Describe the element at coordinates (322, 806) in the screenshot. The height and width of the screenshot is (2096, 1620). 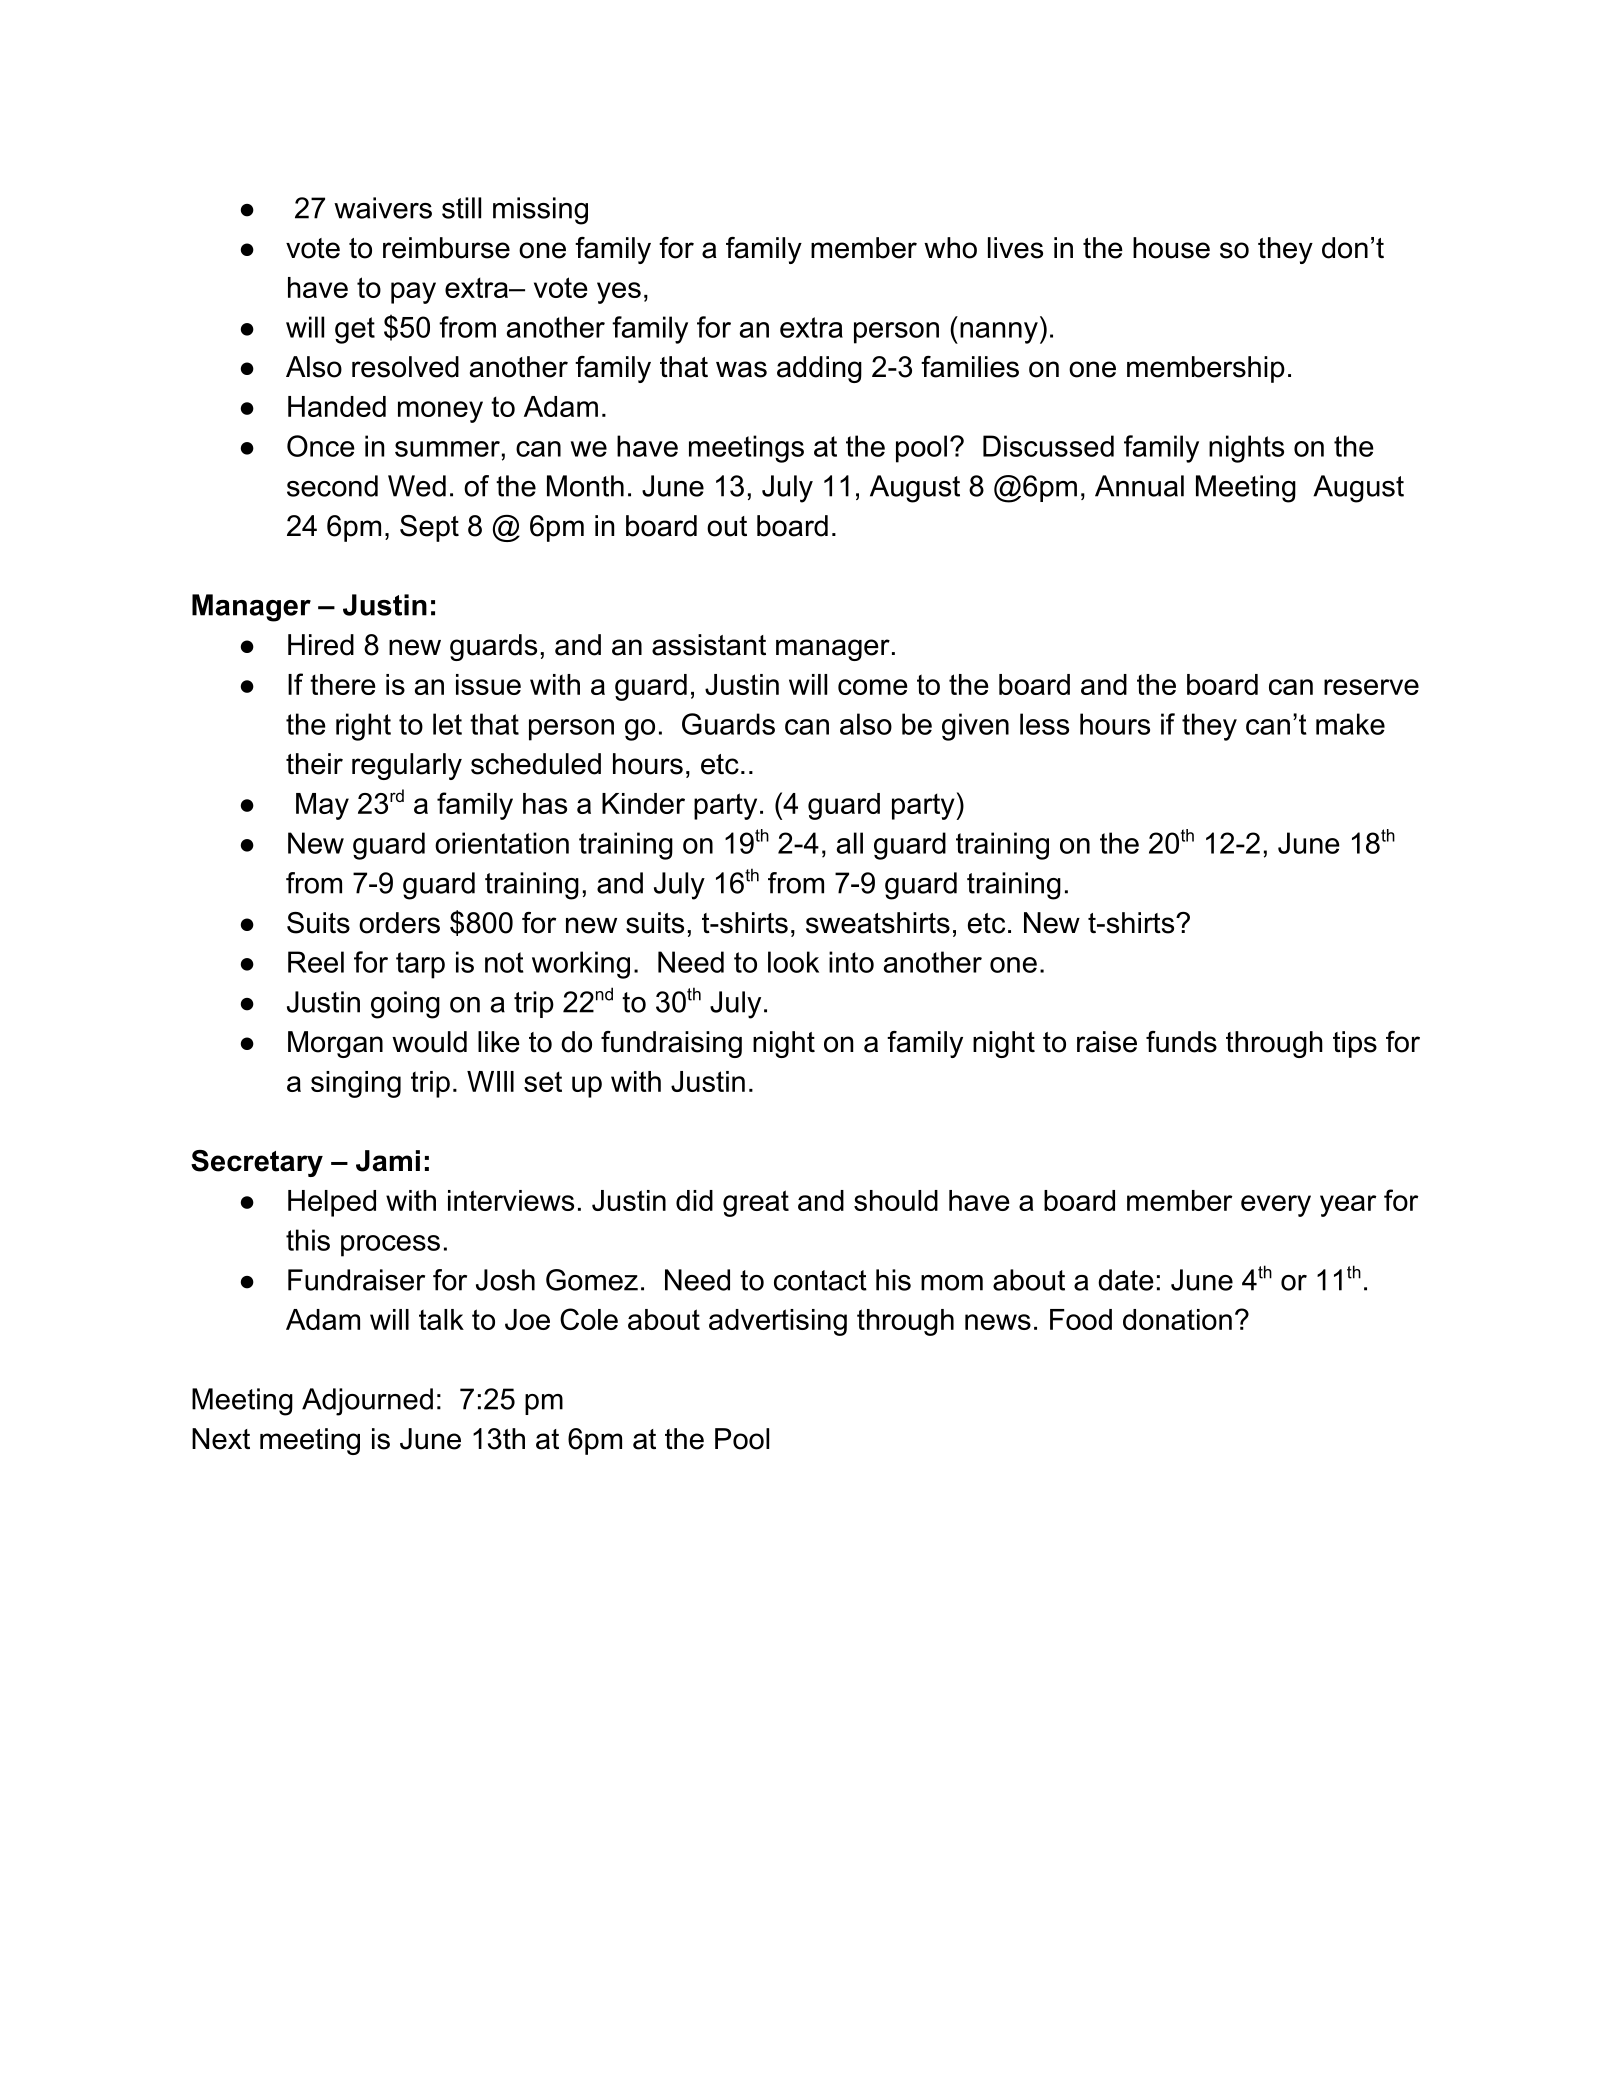
I see `May` at that location.
